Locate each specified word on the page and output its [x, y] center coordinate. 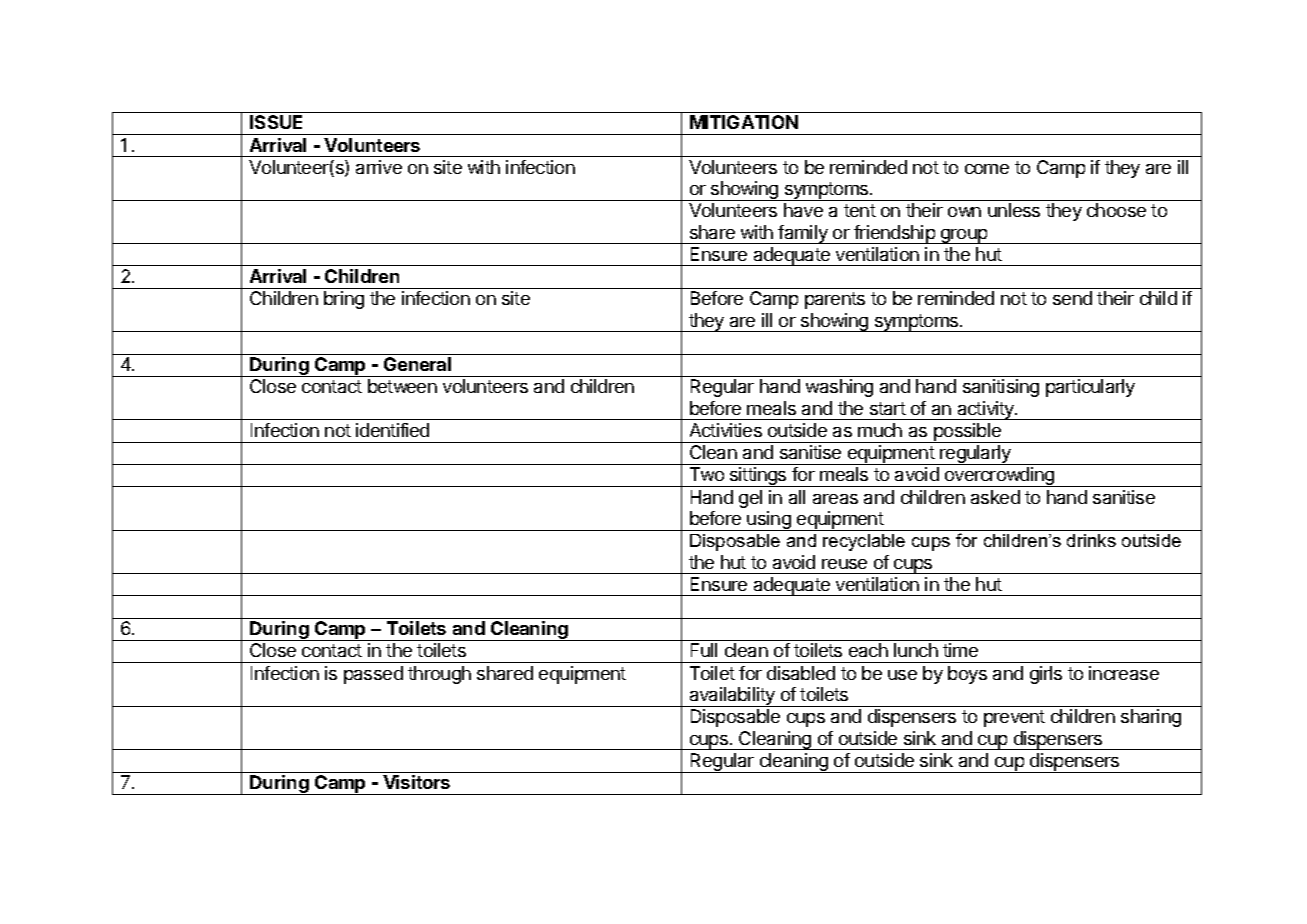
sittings [758, 477]
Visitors [416, 782]
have [803, 210]
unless [1014, 210]
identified [392, 430]
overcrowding [1000, 477]
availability [732, 697]
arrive [379, 167]
